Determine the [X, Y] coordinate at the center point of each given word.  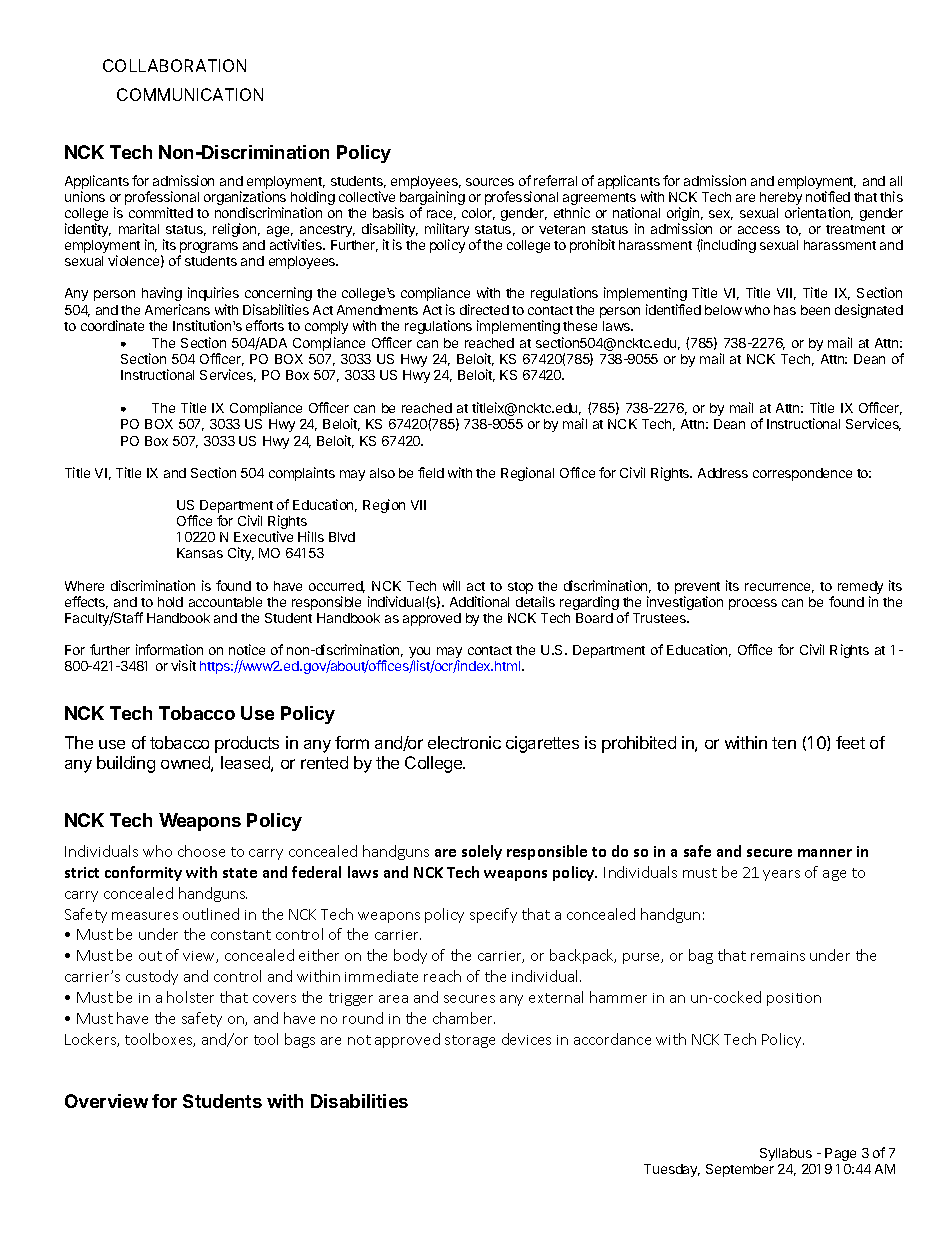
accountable [225, 602]
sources [490, 182]
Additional [479, 601]
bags [300, 1040]
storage [470, 1041]
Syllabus [786, 1154]
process [753, 604]
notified [828, 196]
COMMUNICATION [190, 94]
